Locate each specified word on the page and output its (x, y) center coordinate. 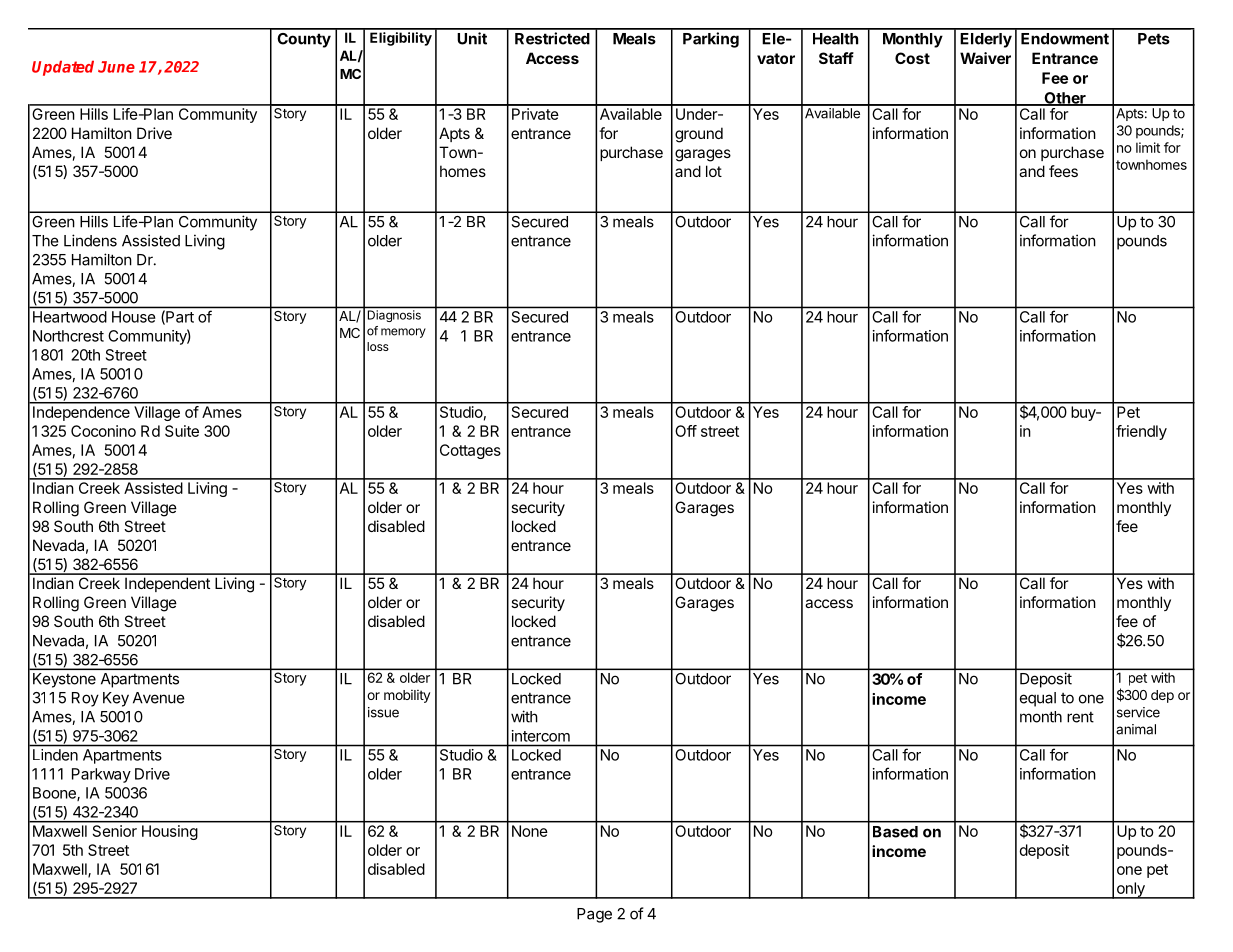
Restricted (552, 38)
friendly (1141, 432)
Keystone (64, 680)
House (133, 317)
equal (1038, 699)
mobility (407, 696)
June (116, 67)
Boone (55, 794)
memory (403, 333)
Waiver (985, 58)
